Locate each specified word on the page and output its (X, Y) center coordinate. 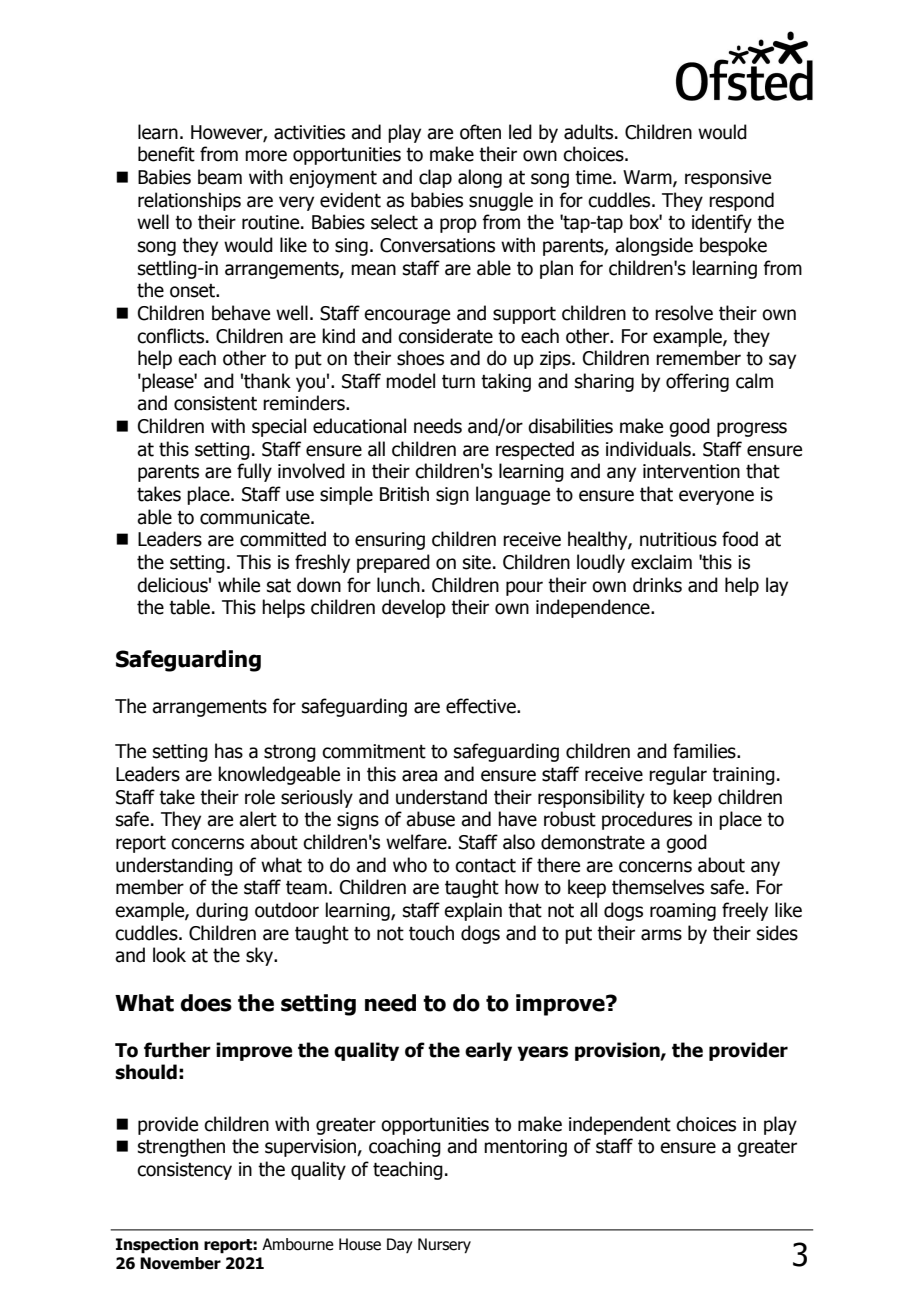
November (180, 1263)
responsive (728, 179)
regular (678, 775)
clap (435, 178)
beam (220, 177)
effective (482, 706)
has (229, 751)
